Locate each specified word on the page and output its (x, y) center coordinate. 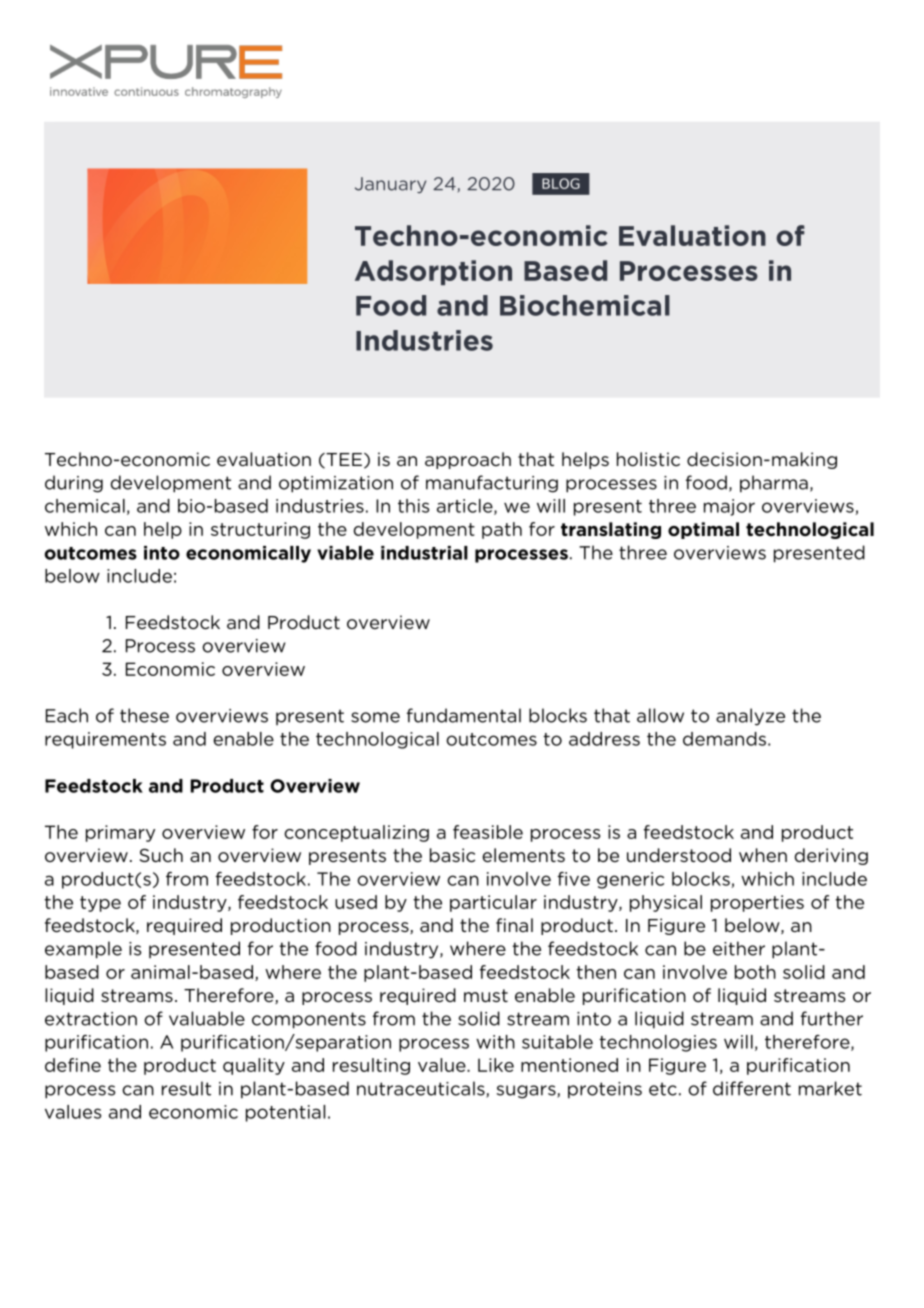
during (74, 484)
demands (724, 739)
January (390, 185)
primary (120, 833)
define (73, 1065)
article (466, 507)
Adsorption (433, 272)
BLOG (561, 183)
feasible (488, 832)
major (729, 507)
